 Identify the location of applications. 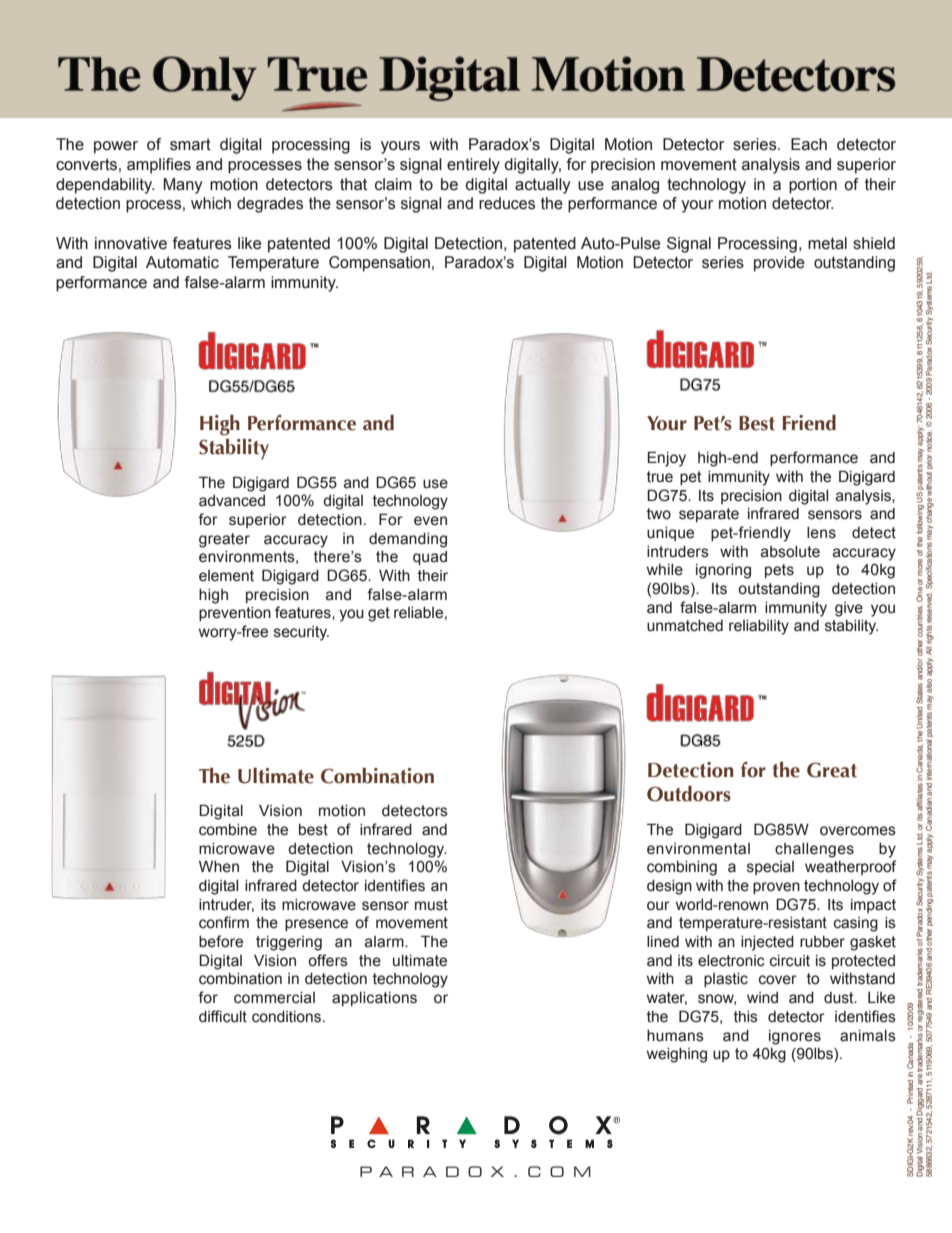
(374, 999).
